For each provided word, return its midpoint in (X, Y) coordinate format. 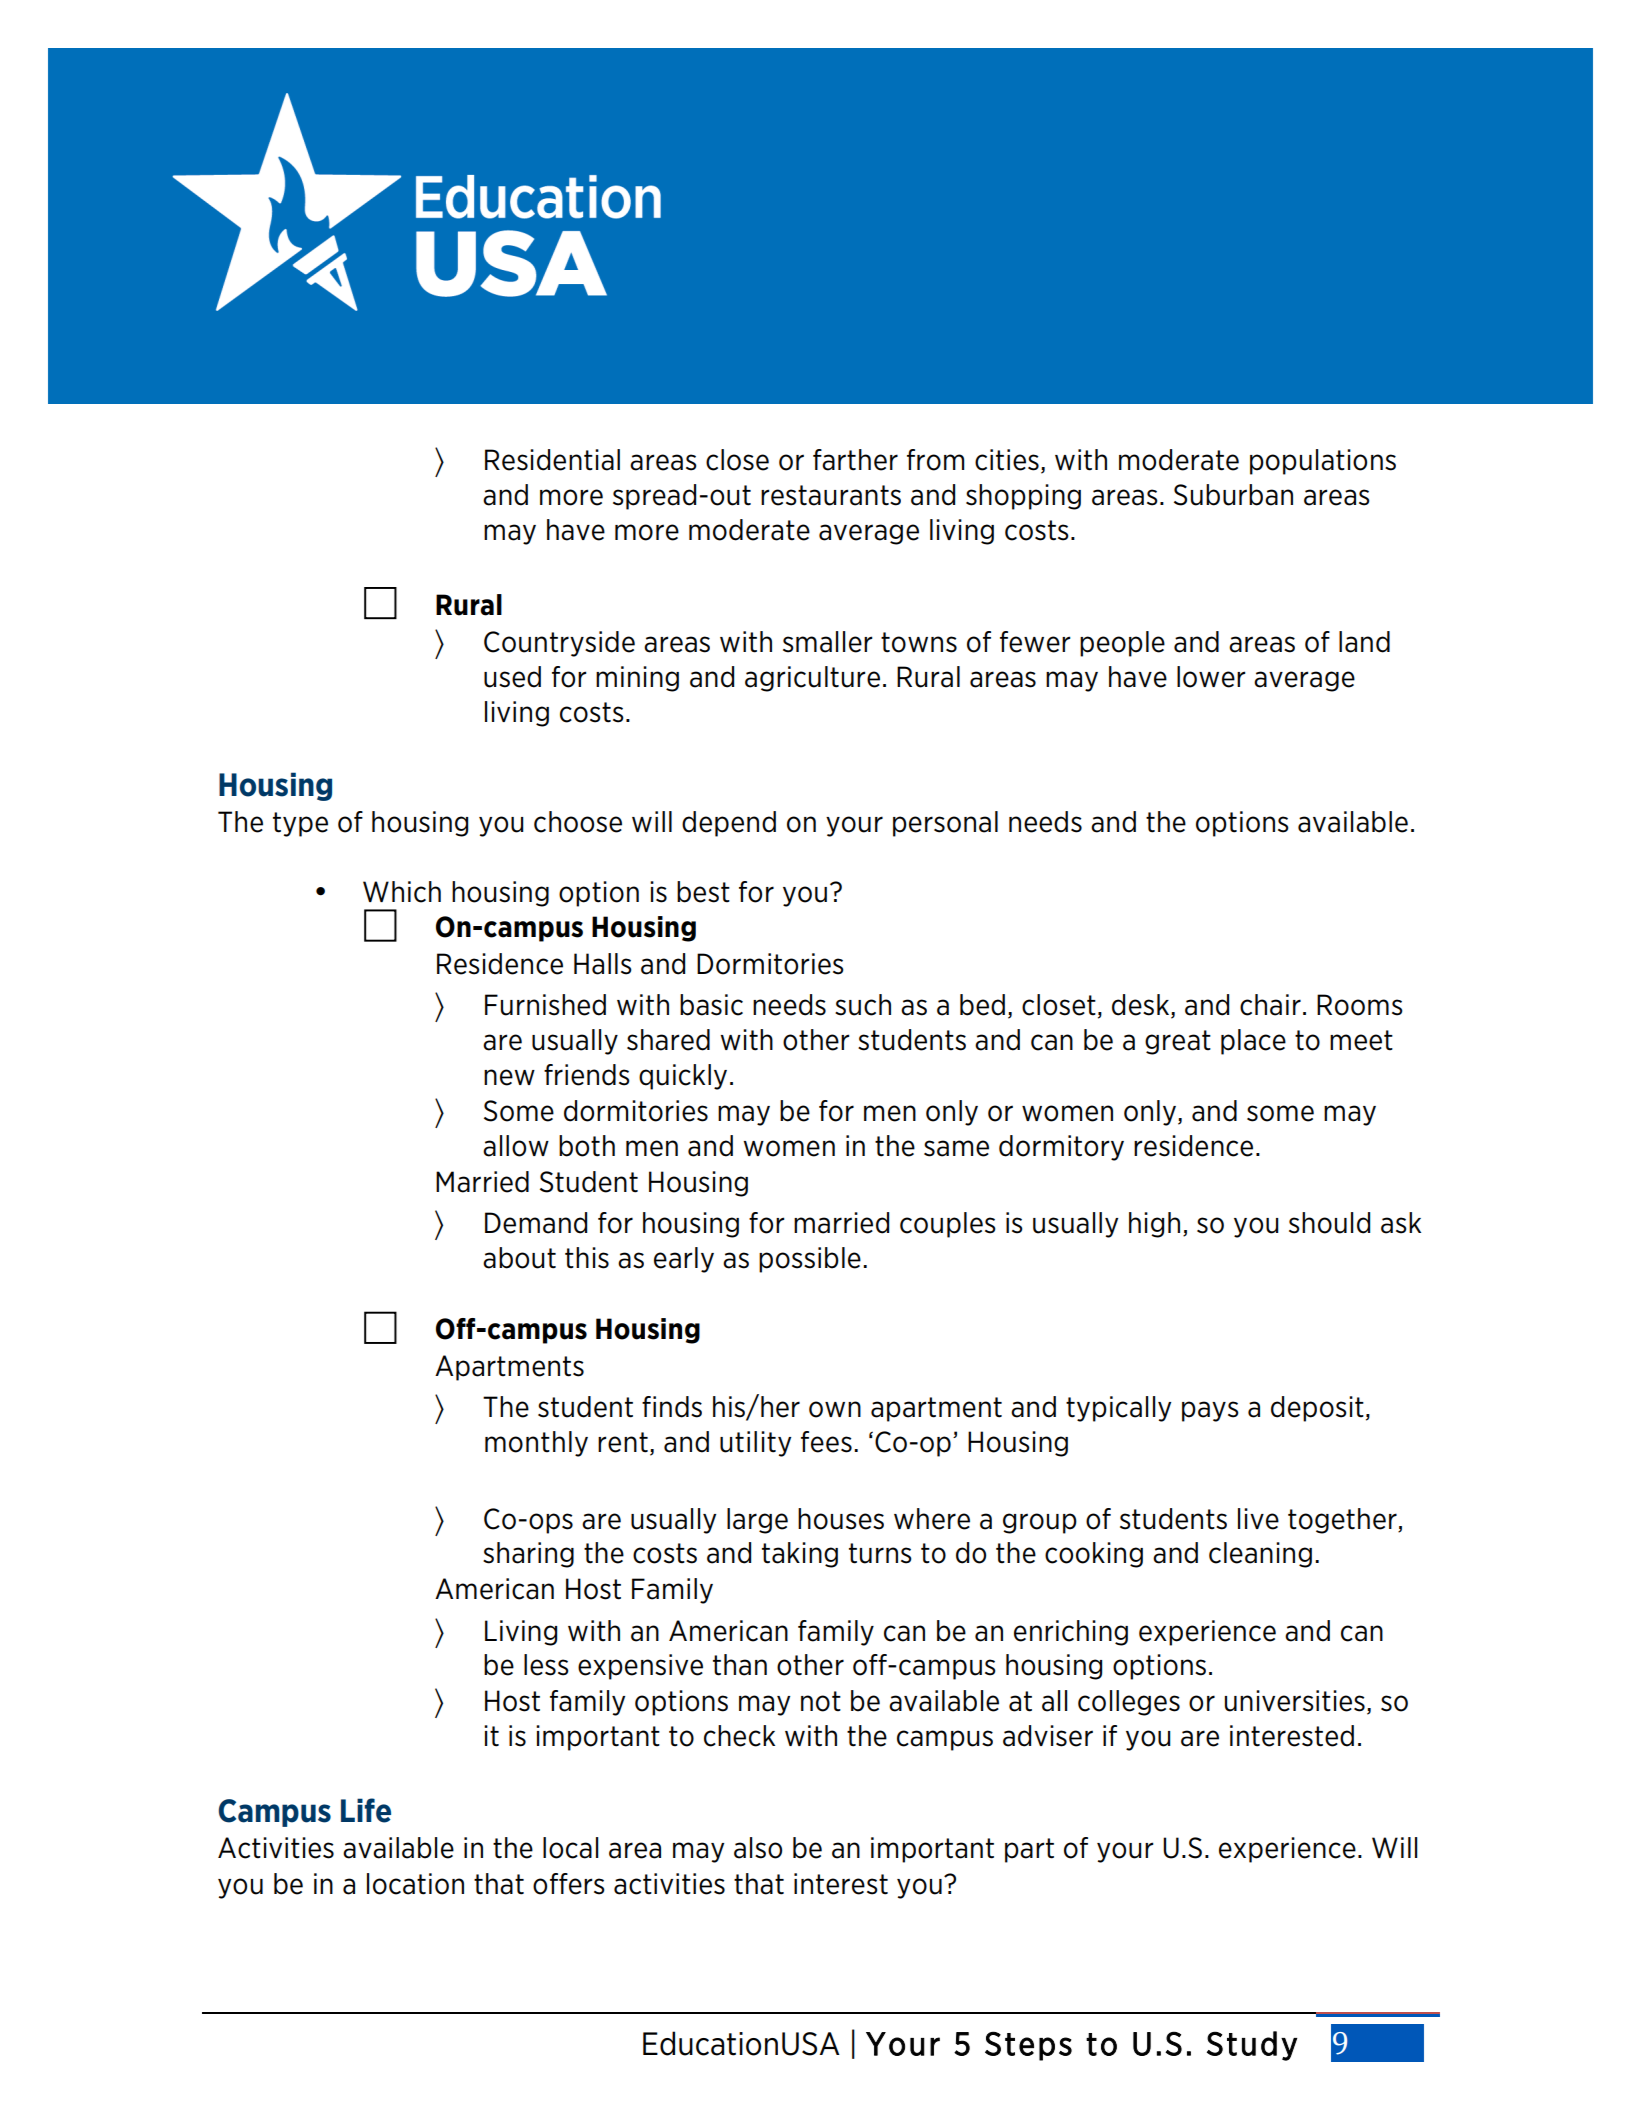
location (415, 1884)
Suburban (1233, 495)
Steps (1028, 2046)
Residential (552, 460)
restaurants (831, 495)
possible (810, 1260)
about (519, 1258)
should (1329, 1223)
